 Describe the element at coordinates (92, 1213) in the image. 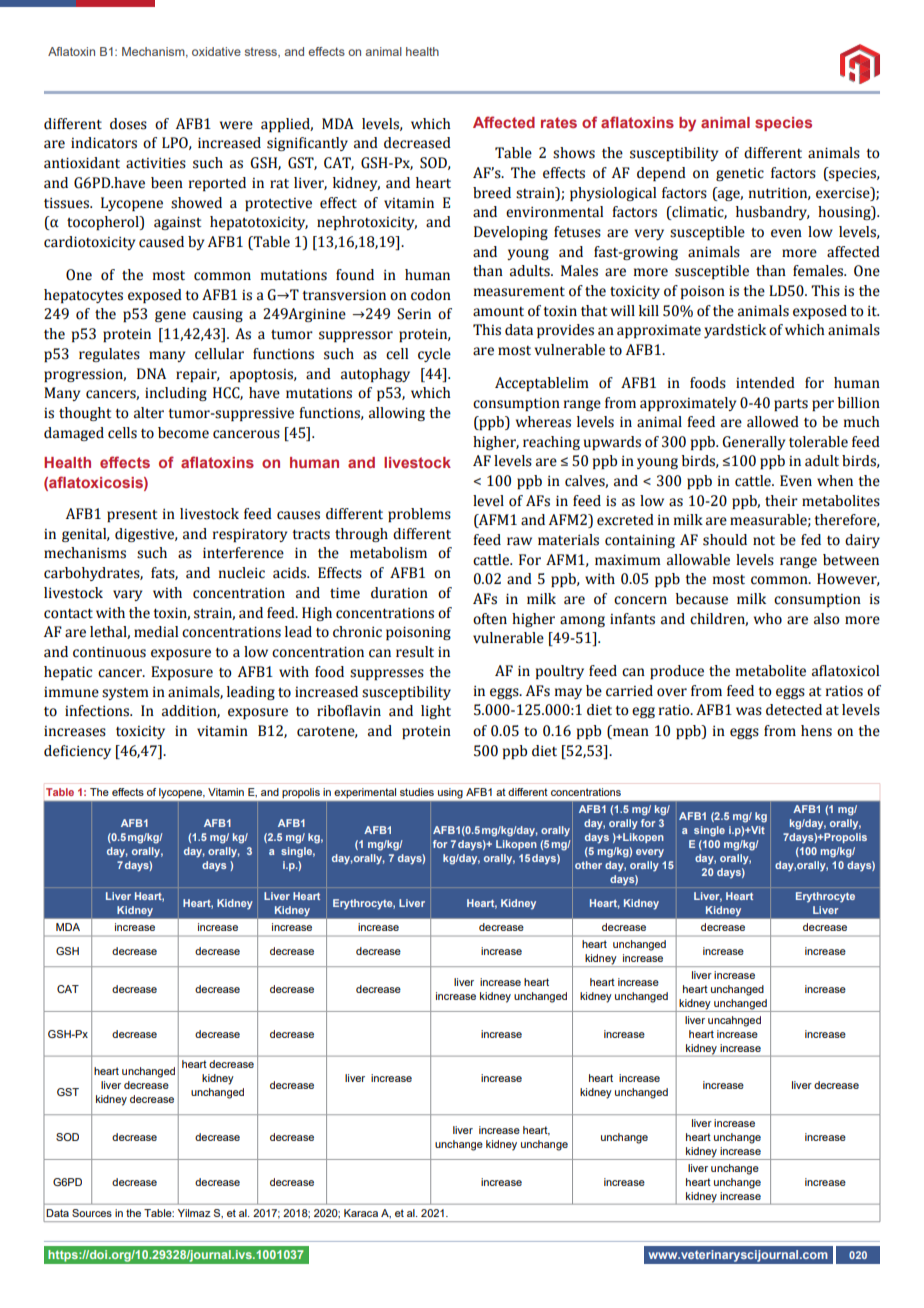

I see `Sources` at that location.
